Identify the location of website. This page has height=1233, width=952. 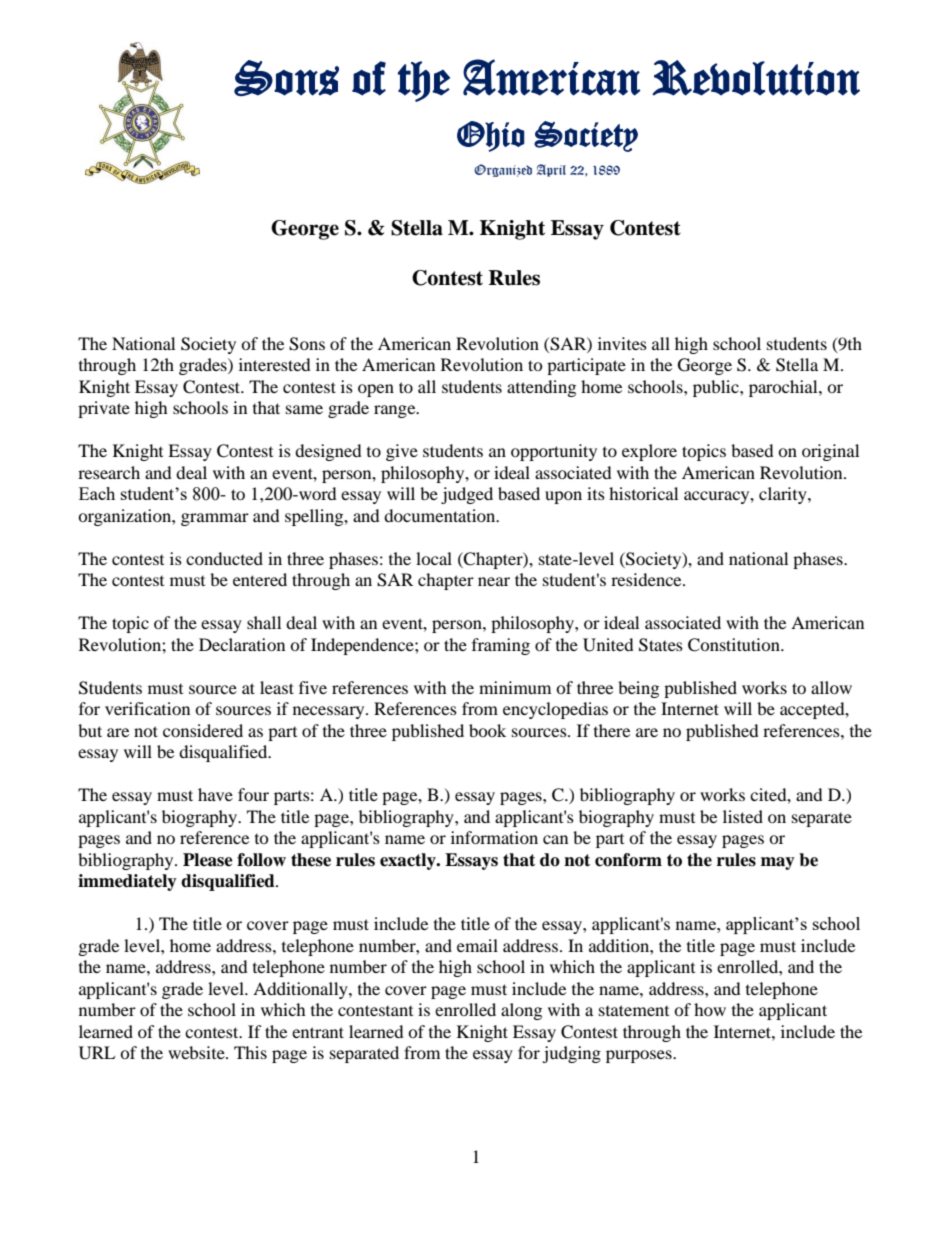
(197, 1052).
